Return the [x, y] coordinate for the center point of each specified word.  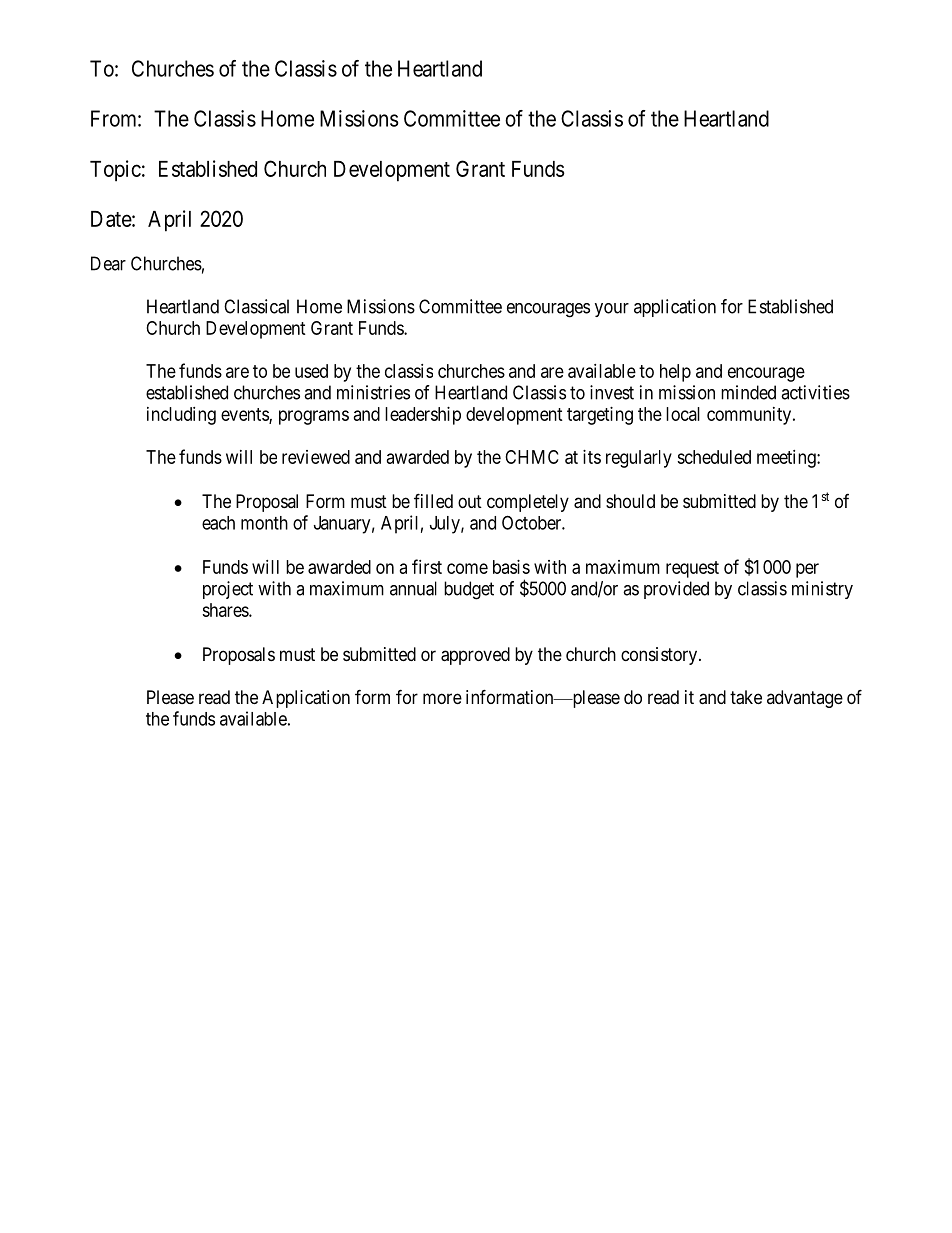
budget [469, 590]
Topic [115, 171]
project [228, 590]
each [218, 523]
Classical [256, 306]
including [181, 416]
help [675, 373]
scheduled [714, 457]
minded [748, 392]
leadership [423, 416]
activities [815, 392]
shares [226, 610]
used [311, 371]
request [692, 569]
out [470, 501]
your [612, 310]
